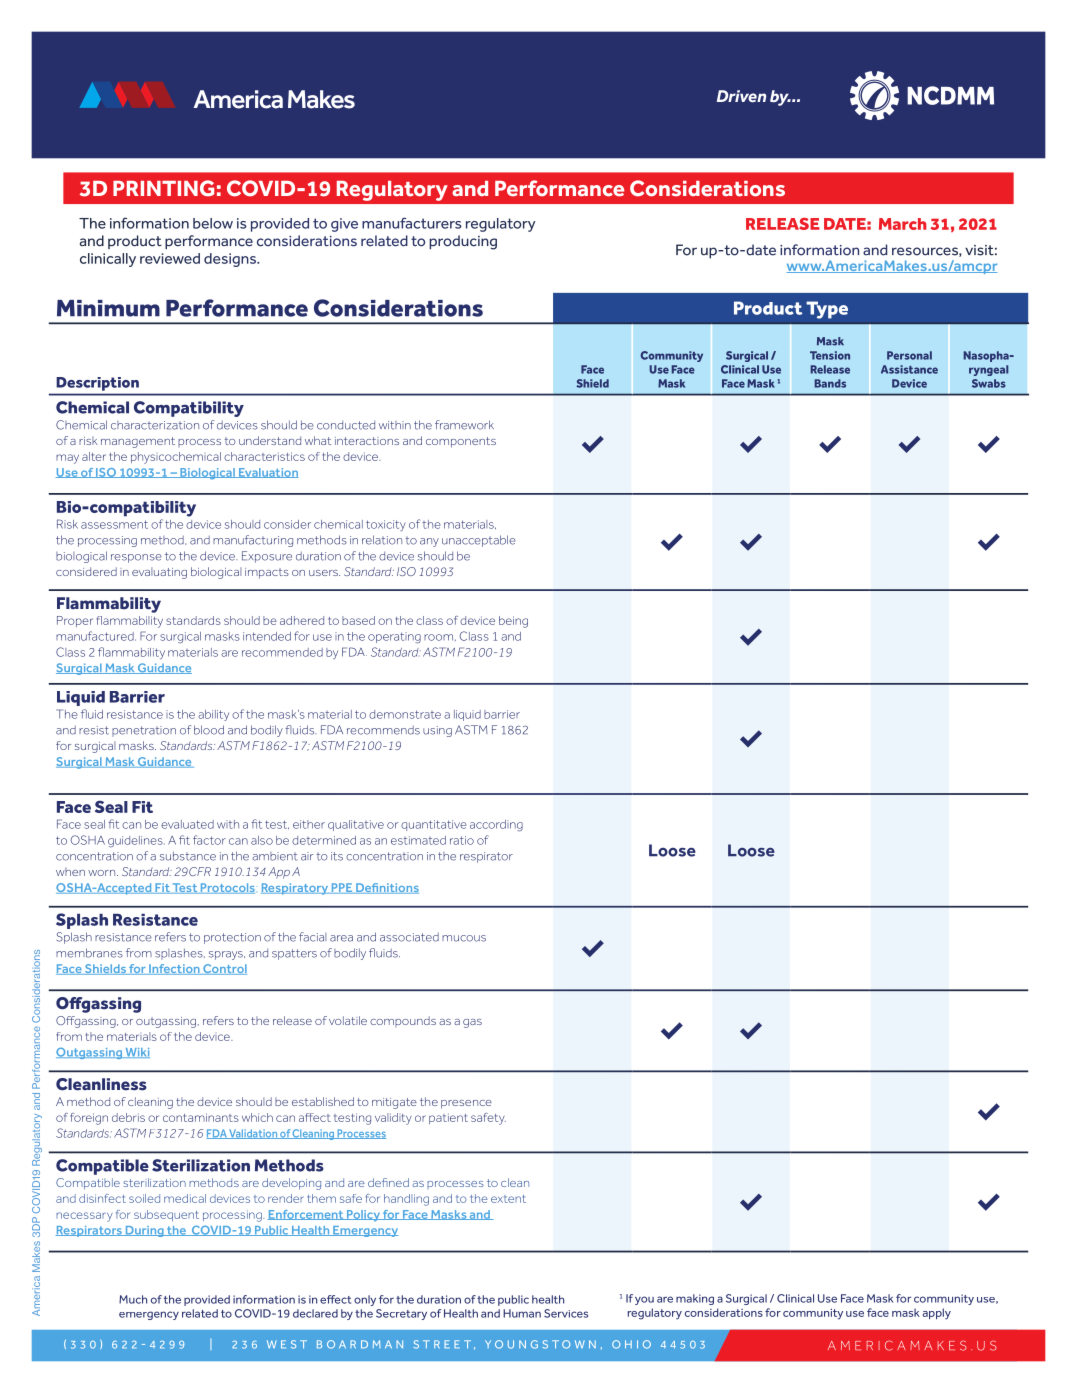  Describe the element at coordinates (163, 188) in the screenshot. I see `PRINTING` at that location.
